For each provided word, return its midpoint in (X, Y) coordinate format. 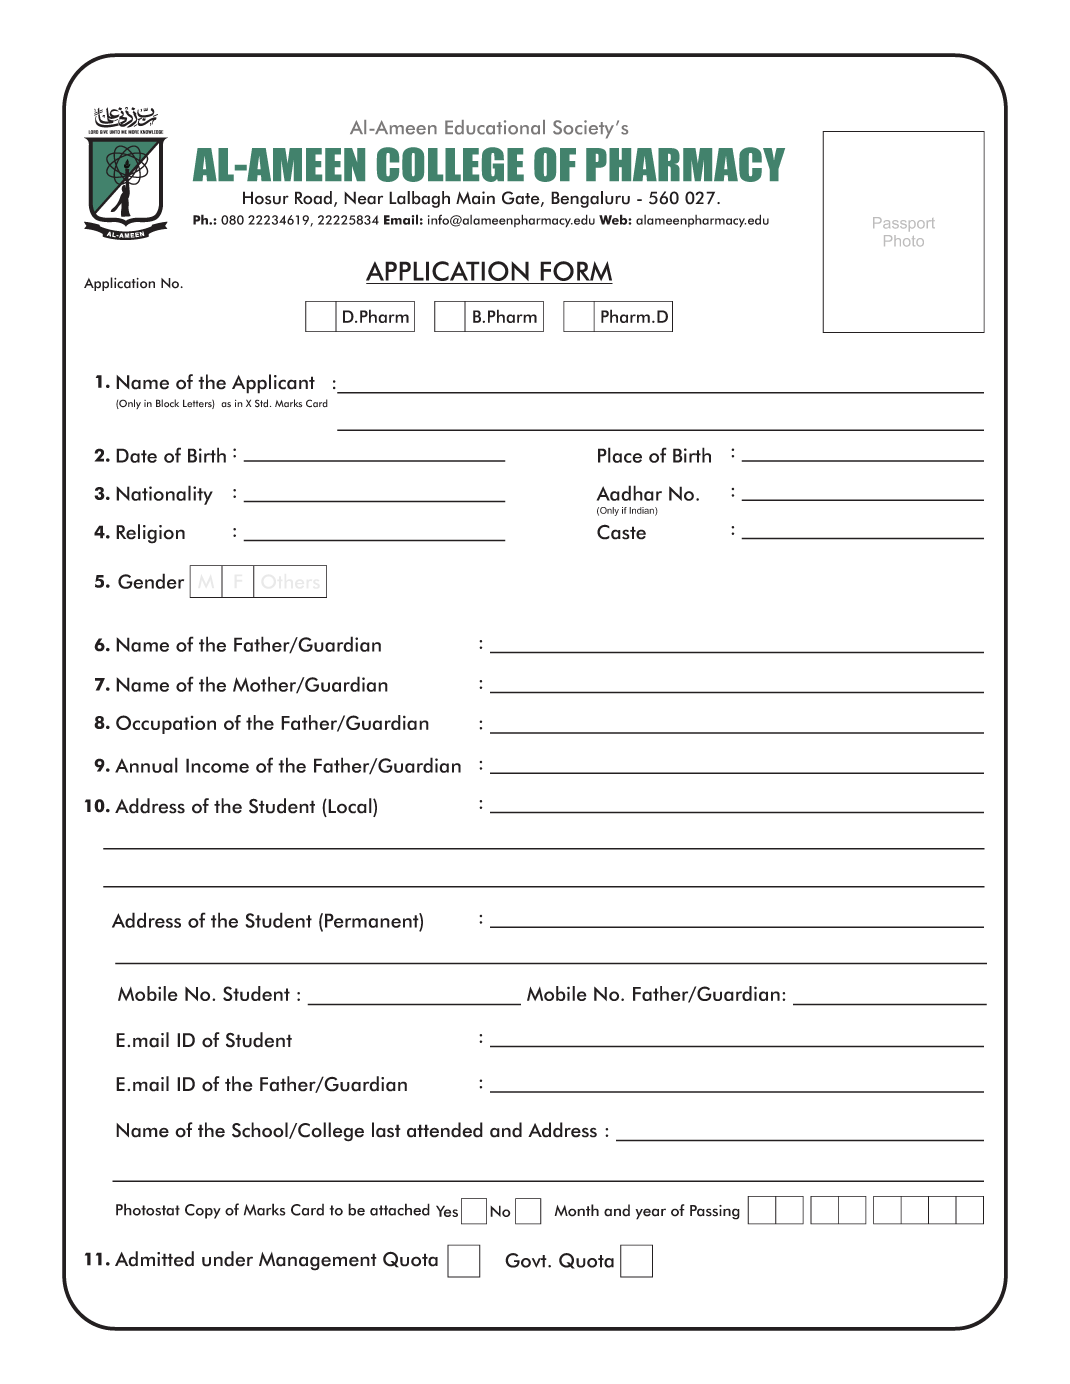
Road (313, 198)
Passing (715, 1212)
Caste (621, 532)
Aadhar (629, 493)
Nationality (164, 495)
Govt (527, 1260)
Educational (495, 127)
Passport (904, 224)
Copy (203, 1211)
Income (217, 765)
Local (350, 807)
